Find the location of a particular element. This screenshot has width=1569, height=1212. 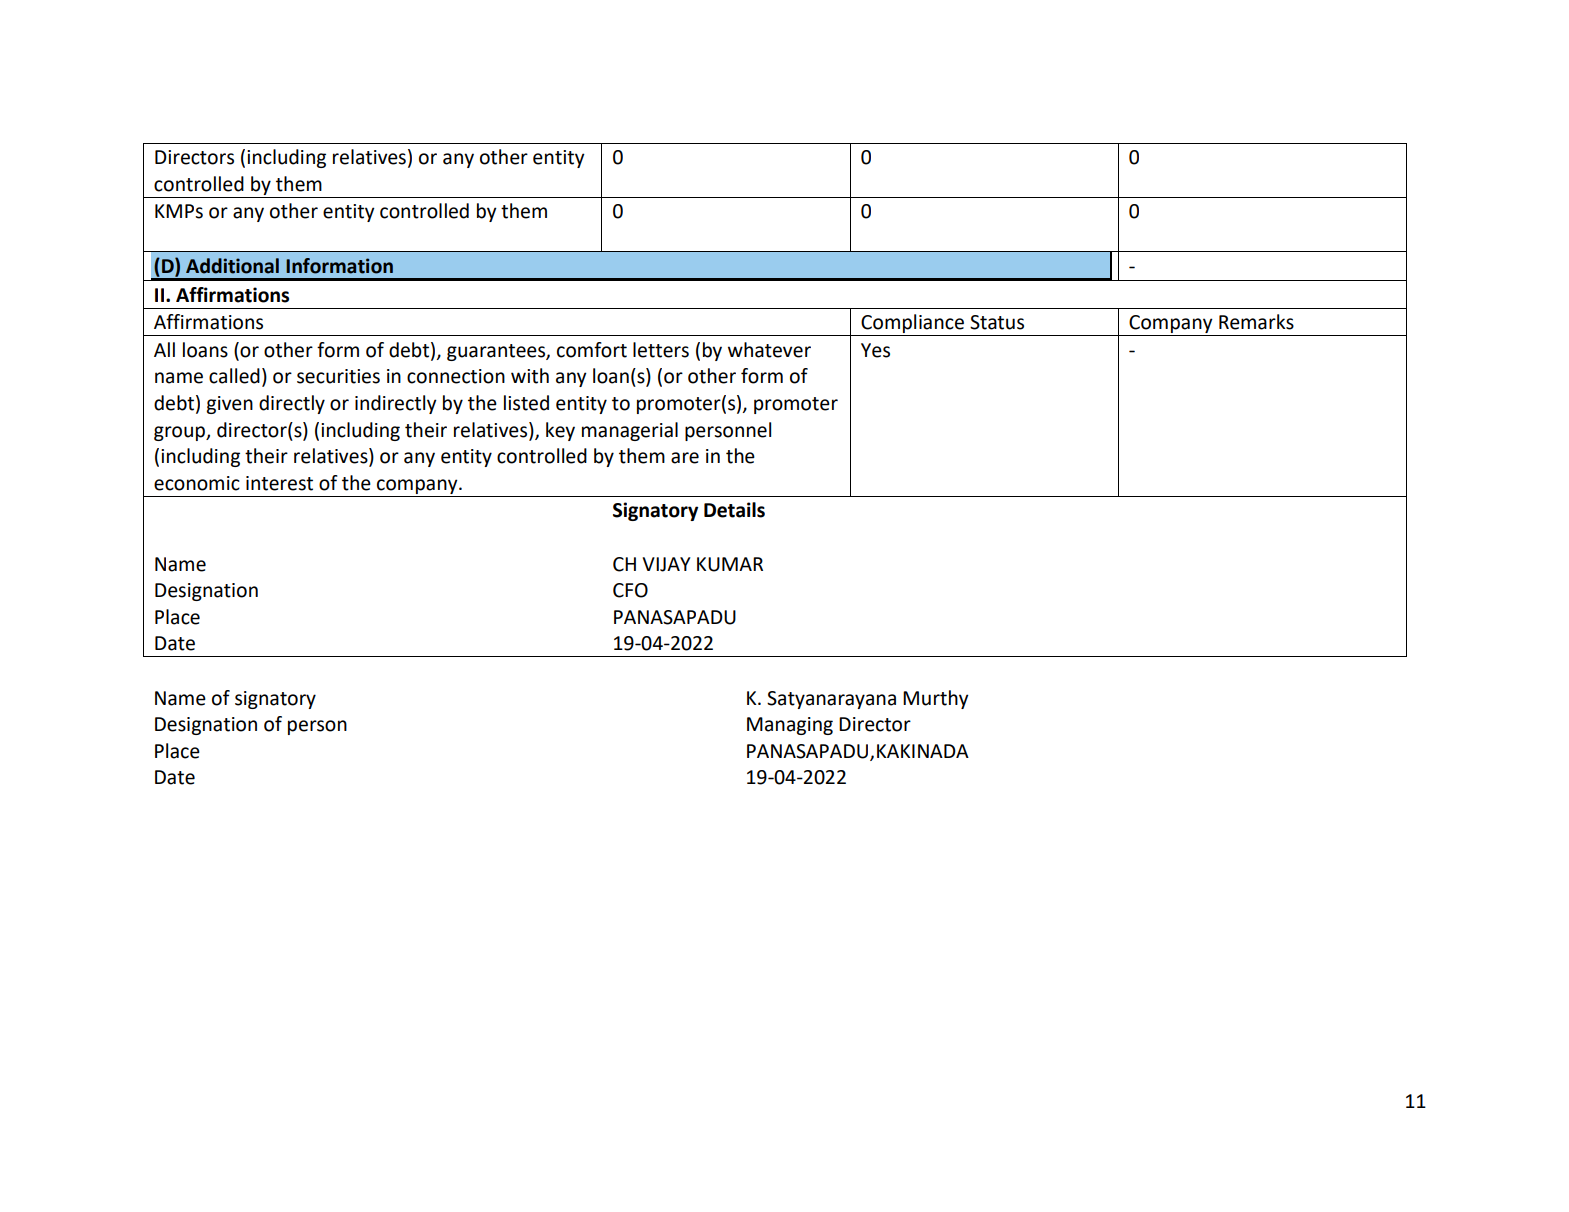

KUMAR is located at coordinates (730, 564).
